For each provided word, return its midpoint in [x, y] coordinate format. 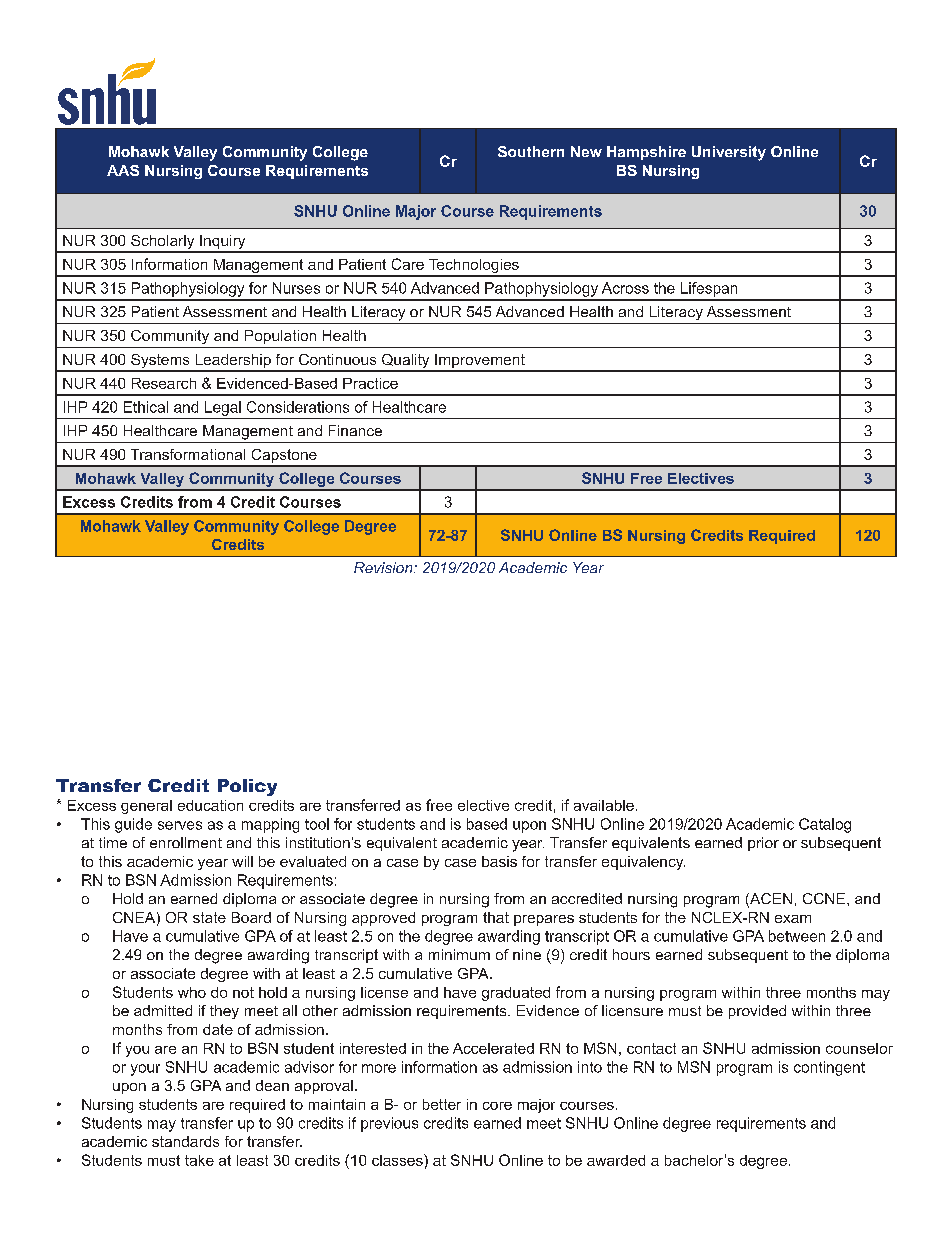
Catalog [825, 825]
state [209, 917]
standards [185, 1141]
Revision [384, 567]
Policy [247, 787]
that [496, 917]
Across [625, 288]
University [729, 153]
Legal [223, 408]
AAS [123, 170]
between [797, 936]
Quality [405, 362]
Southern [531, 151]
